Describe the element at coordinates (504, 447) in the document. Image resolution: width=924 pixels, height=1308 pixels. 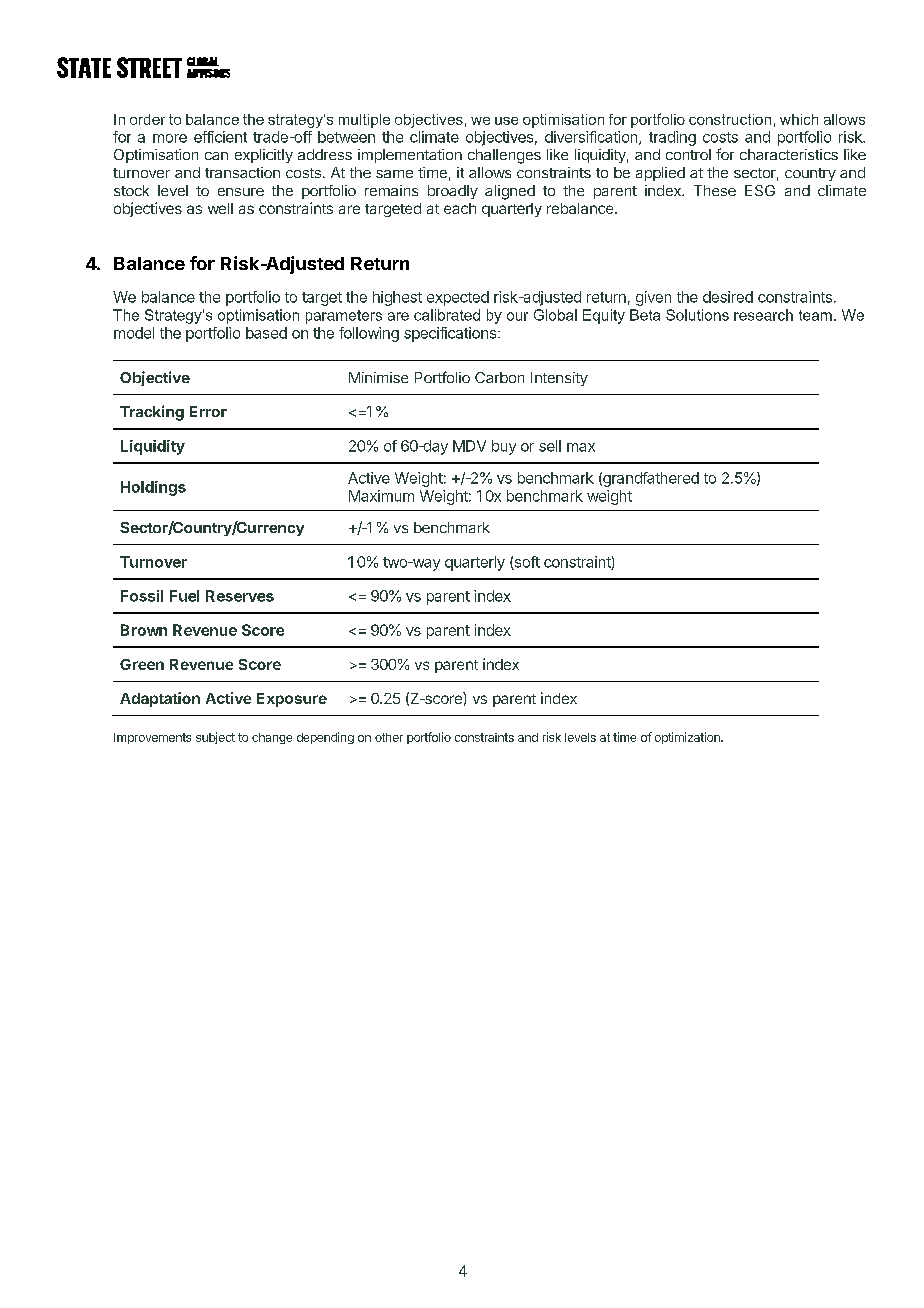
I see `buy` at that location.
